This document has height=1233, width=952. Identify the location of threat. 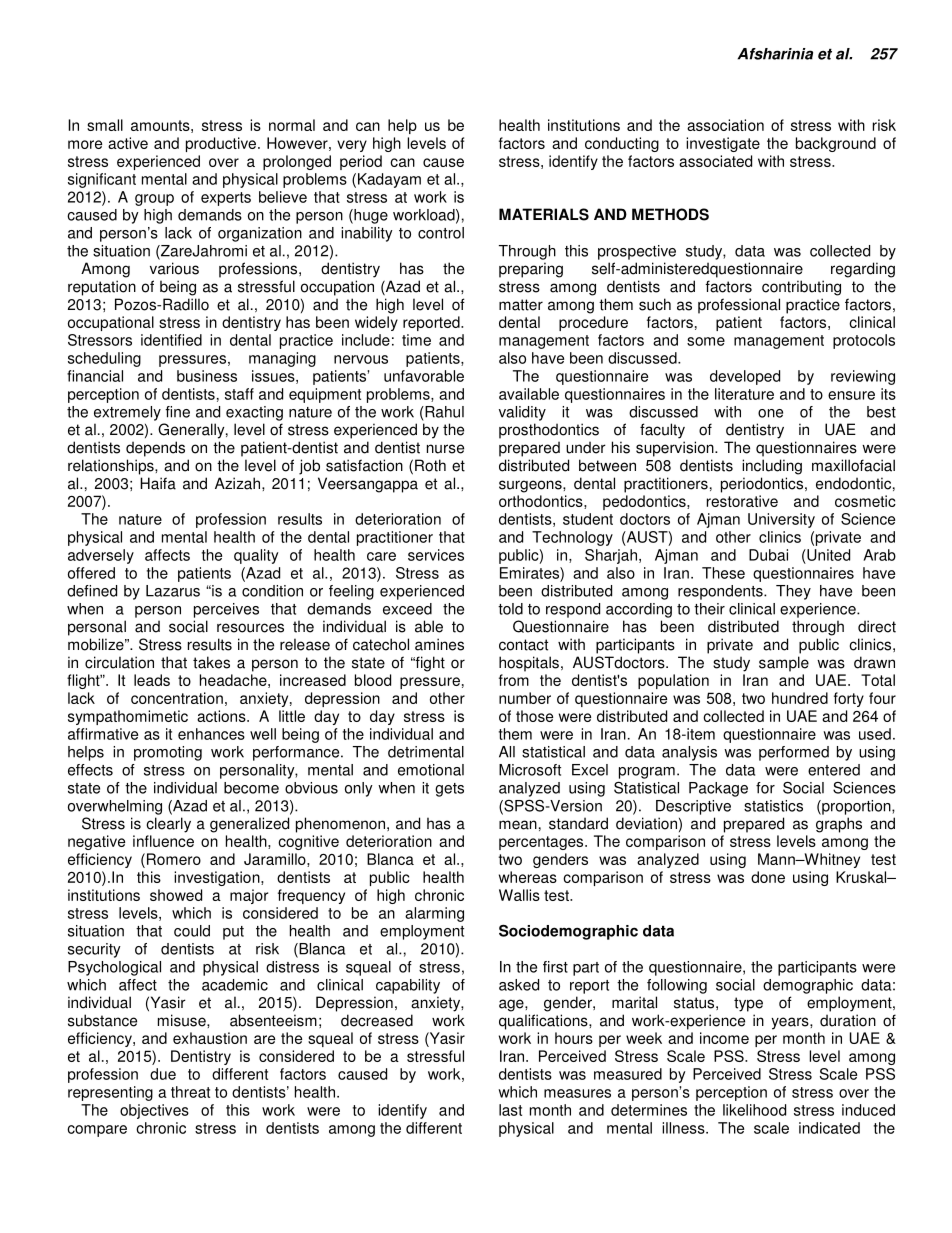
(190, 1092).
